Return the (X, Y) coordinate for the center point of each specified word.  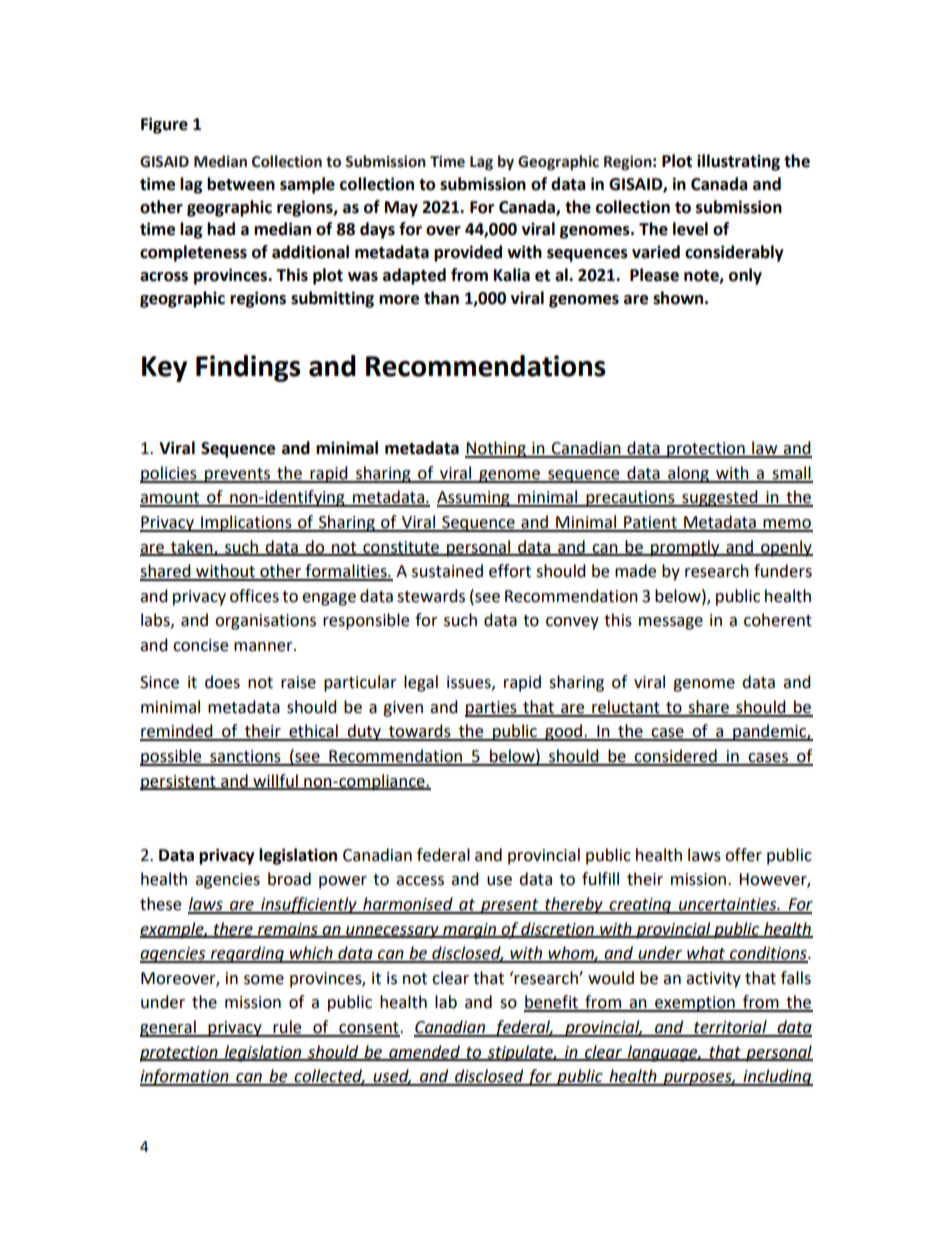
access (420, 881)
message (671, 623)
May (401, 209)
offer (743, 855)
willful (275, 781)
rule (287, 1028)
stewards (431, 596)
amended (424, 1052)
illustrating (738, 162)
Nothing (496, 449)
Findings (248, 368)
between (241, 184)
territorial (730, 1028)
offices (254, 596)
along (688, 474)
